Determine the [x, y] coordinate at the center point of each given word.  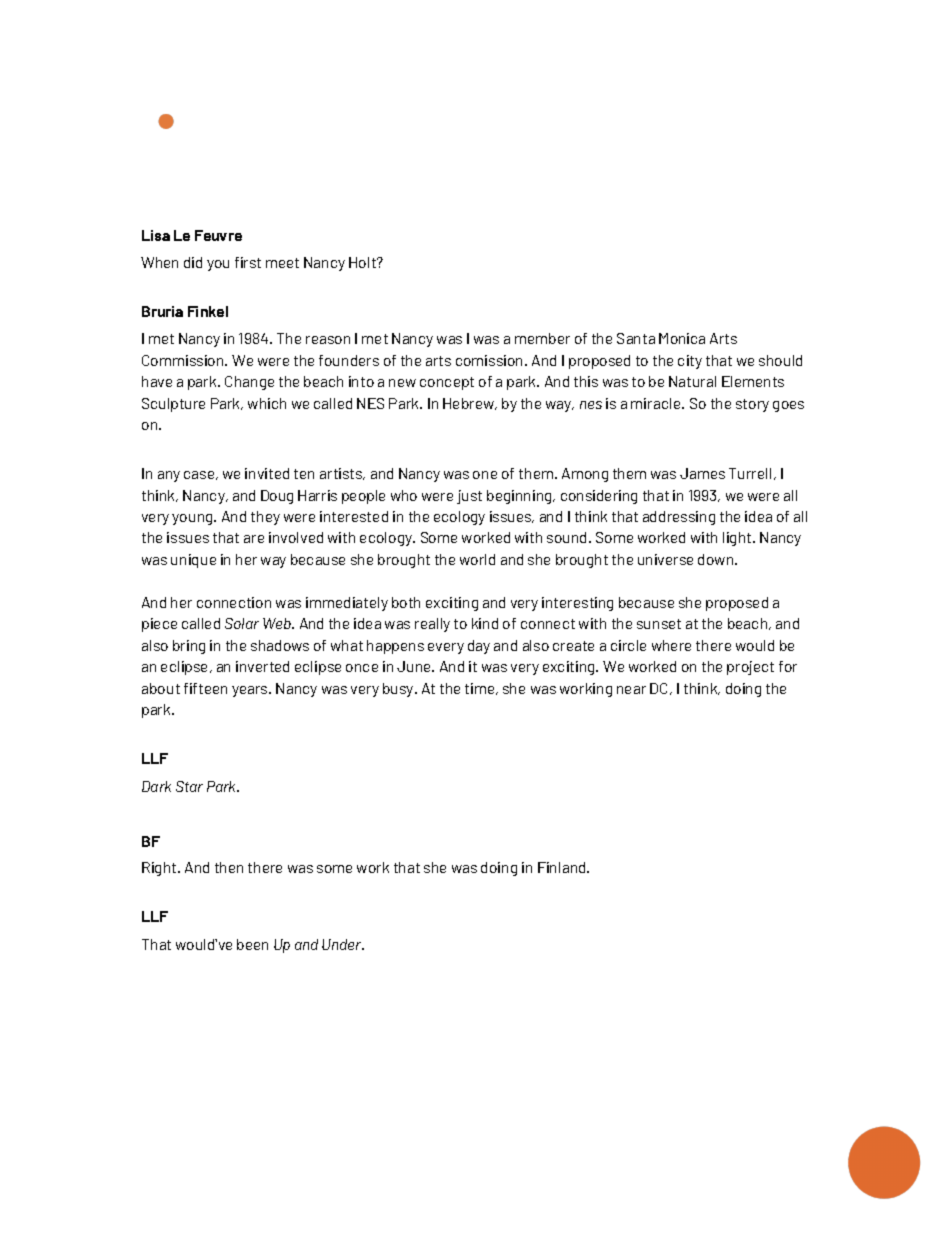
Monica [682, 338]
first [248, 262]
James [702, 473]
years [251, 691]
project [750, 668]
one [485, 475]
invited [267, 473]
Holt [363, 262]
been [252, 944]
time [481, 689]
